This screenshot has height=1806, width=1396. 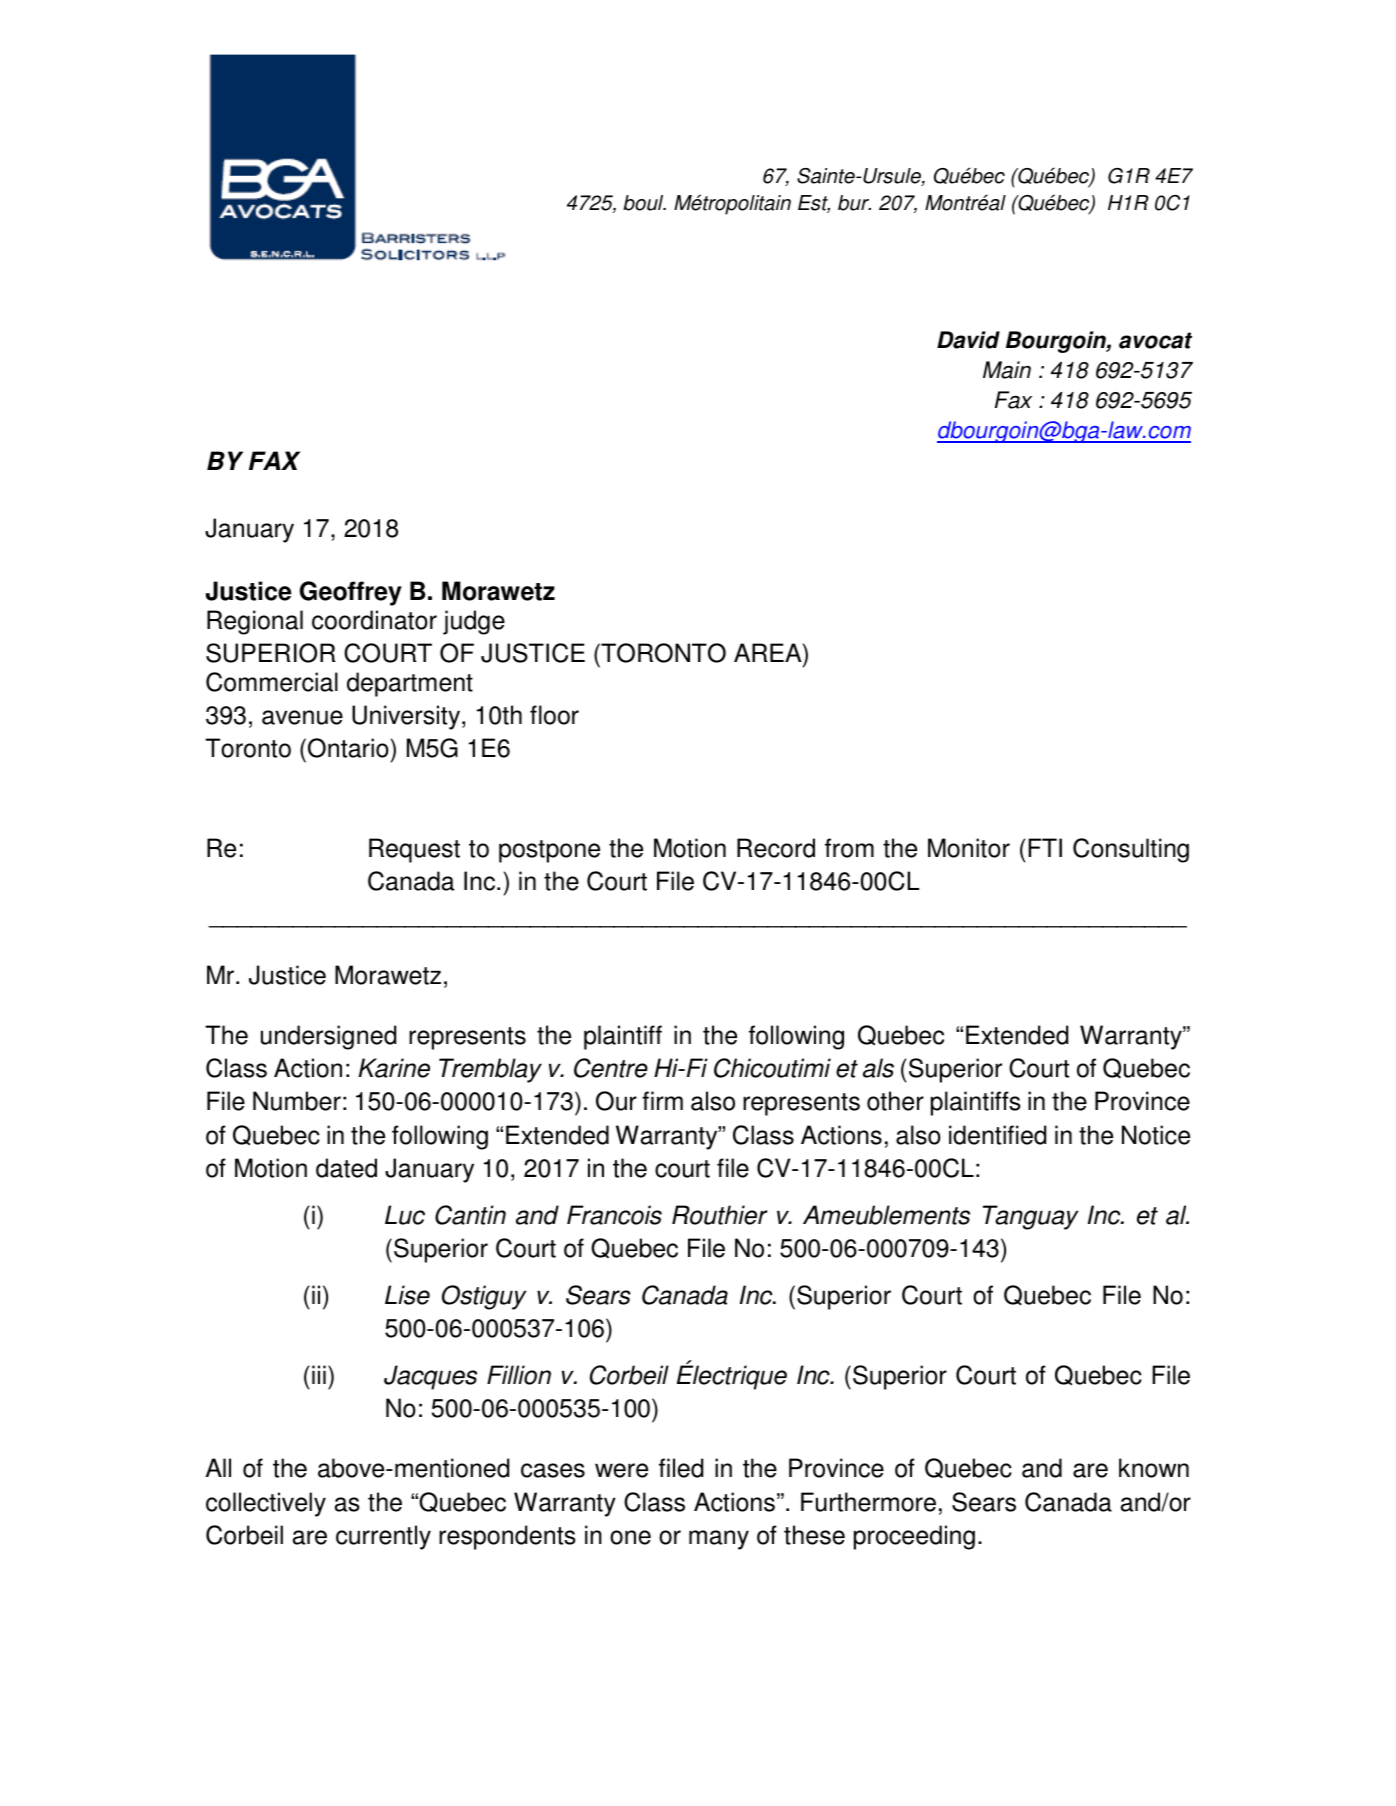 What do you see at coordinates (997, 1135) in the screenshot?
I see `identified` at bounding box center [997, 1135].
